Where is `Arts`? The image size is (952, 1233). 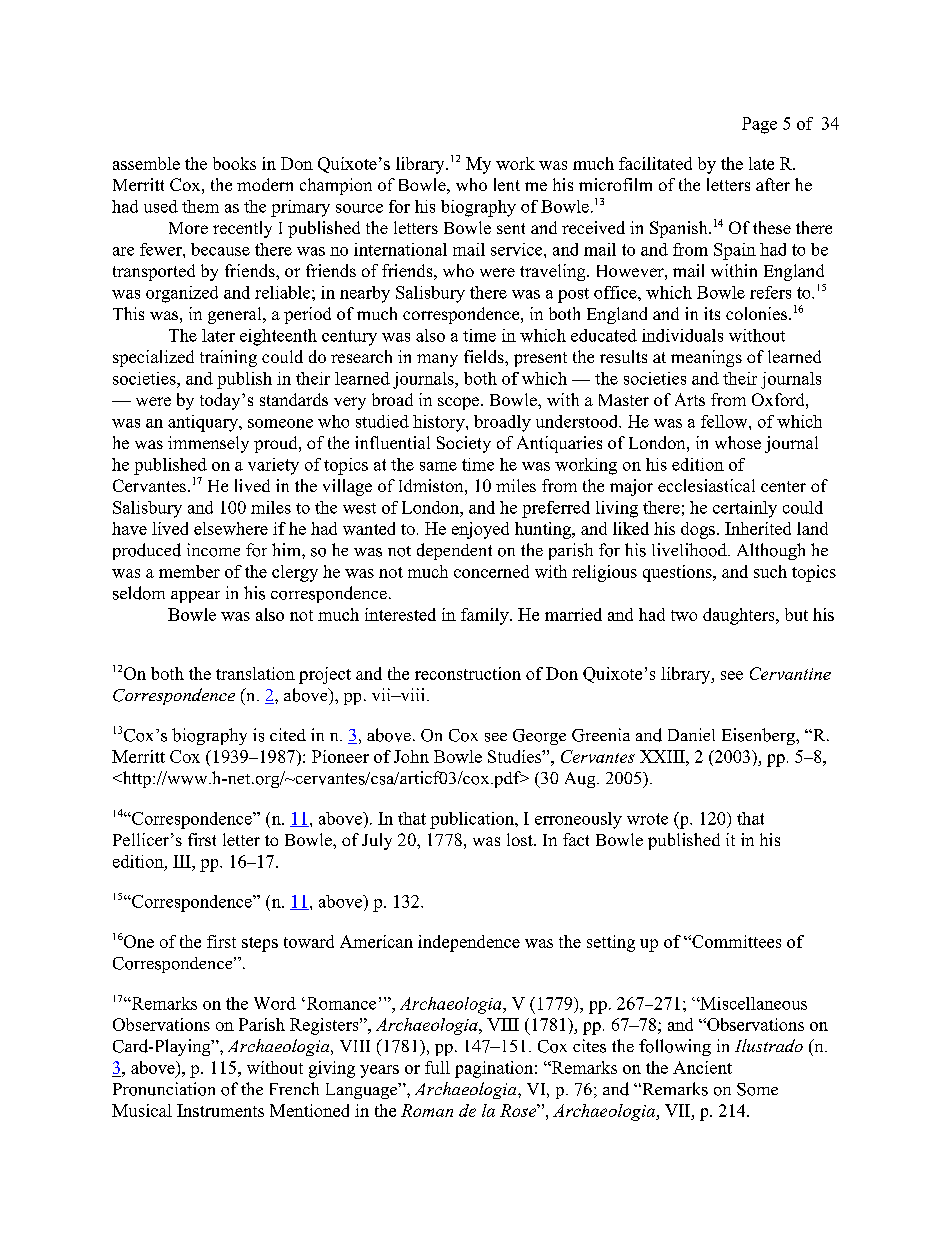 Arts is located at coordinates (690, 399).
